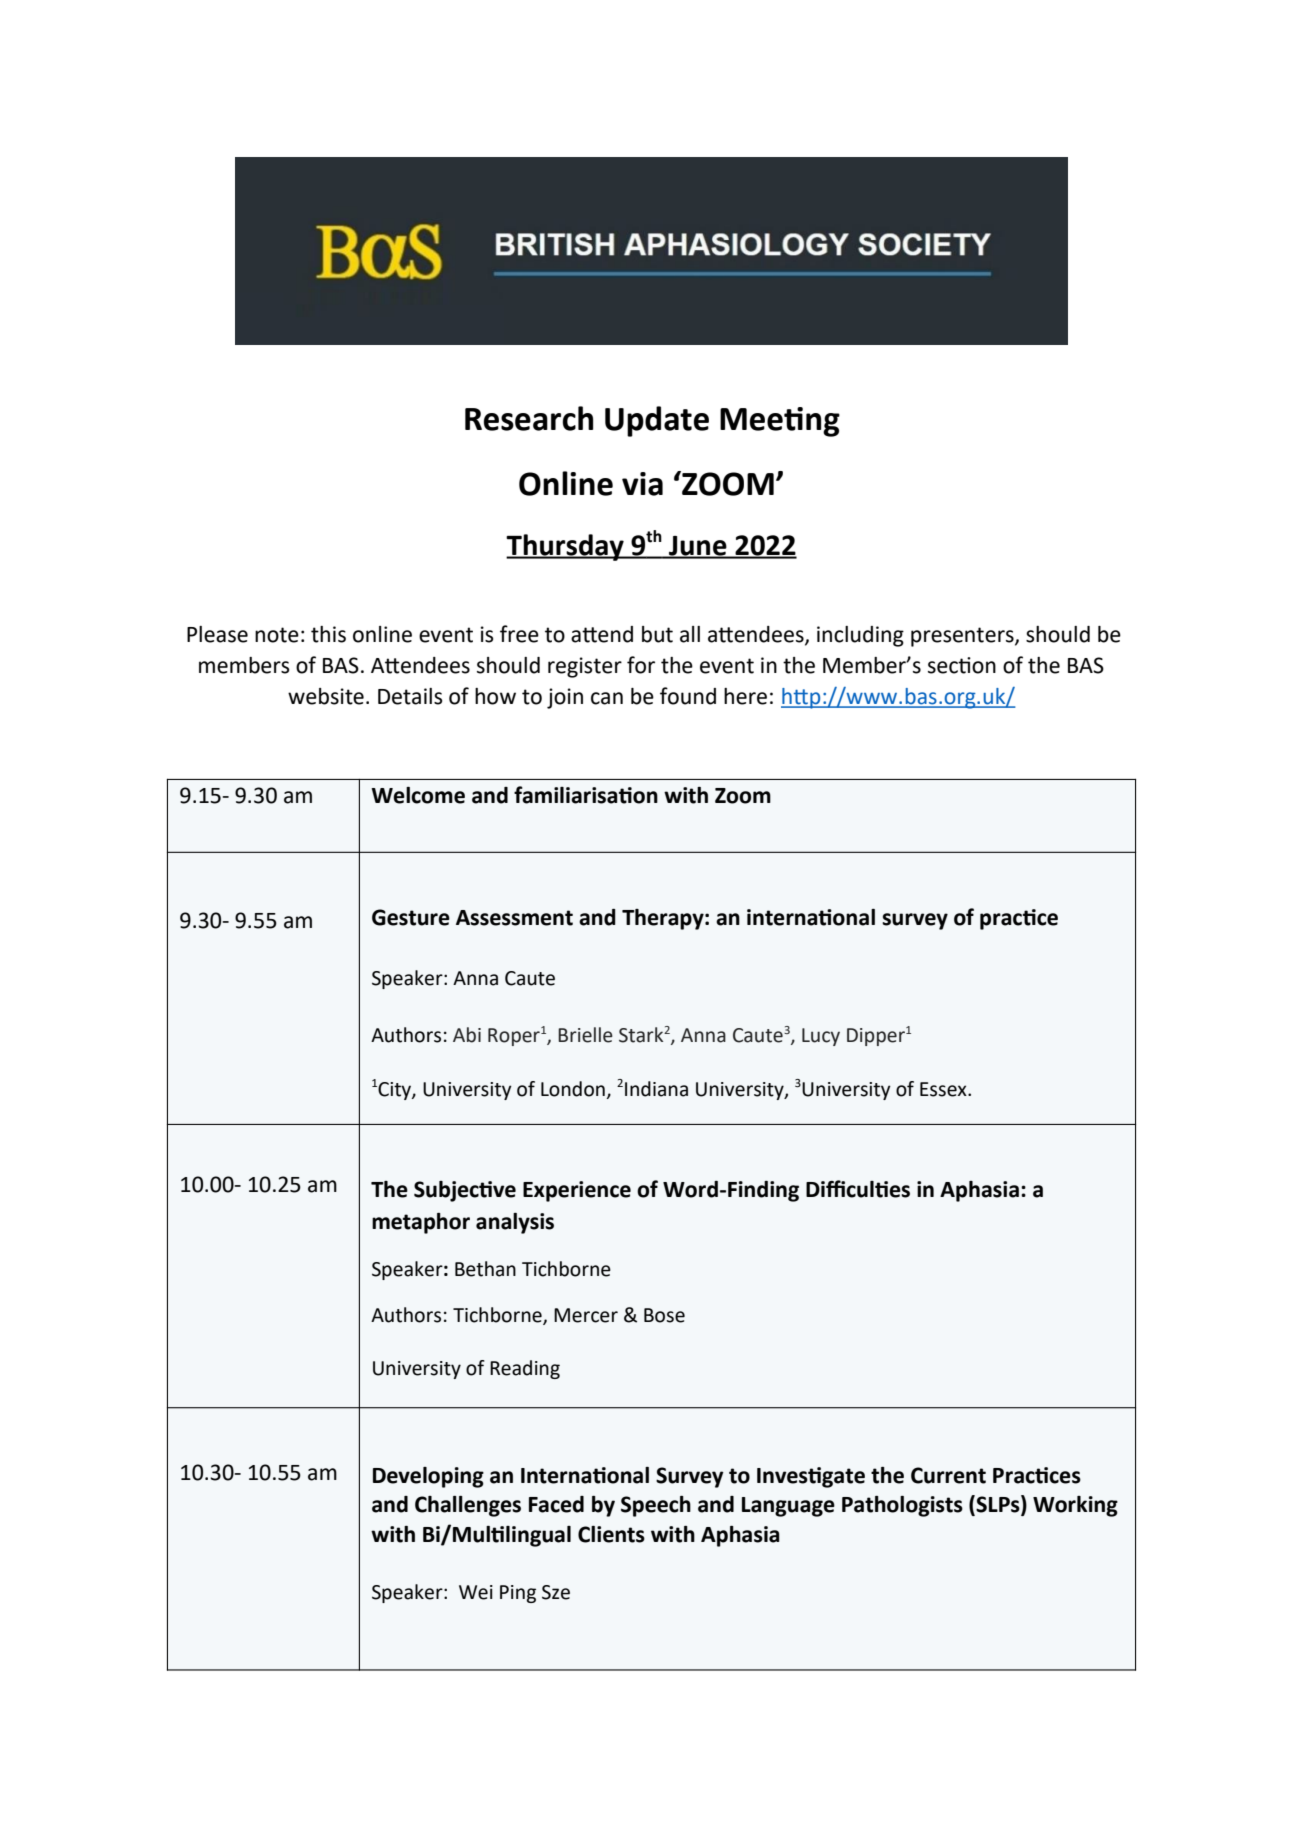 The image size is (1303, 1843). Describe the element at coordinates (476, 1592) in the screenshot. I see `Wei` at that location.
